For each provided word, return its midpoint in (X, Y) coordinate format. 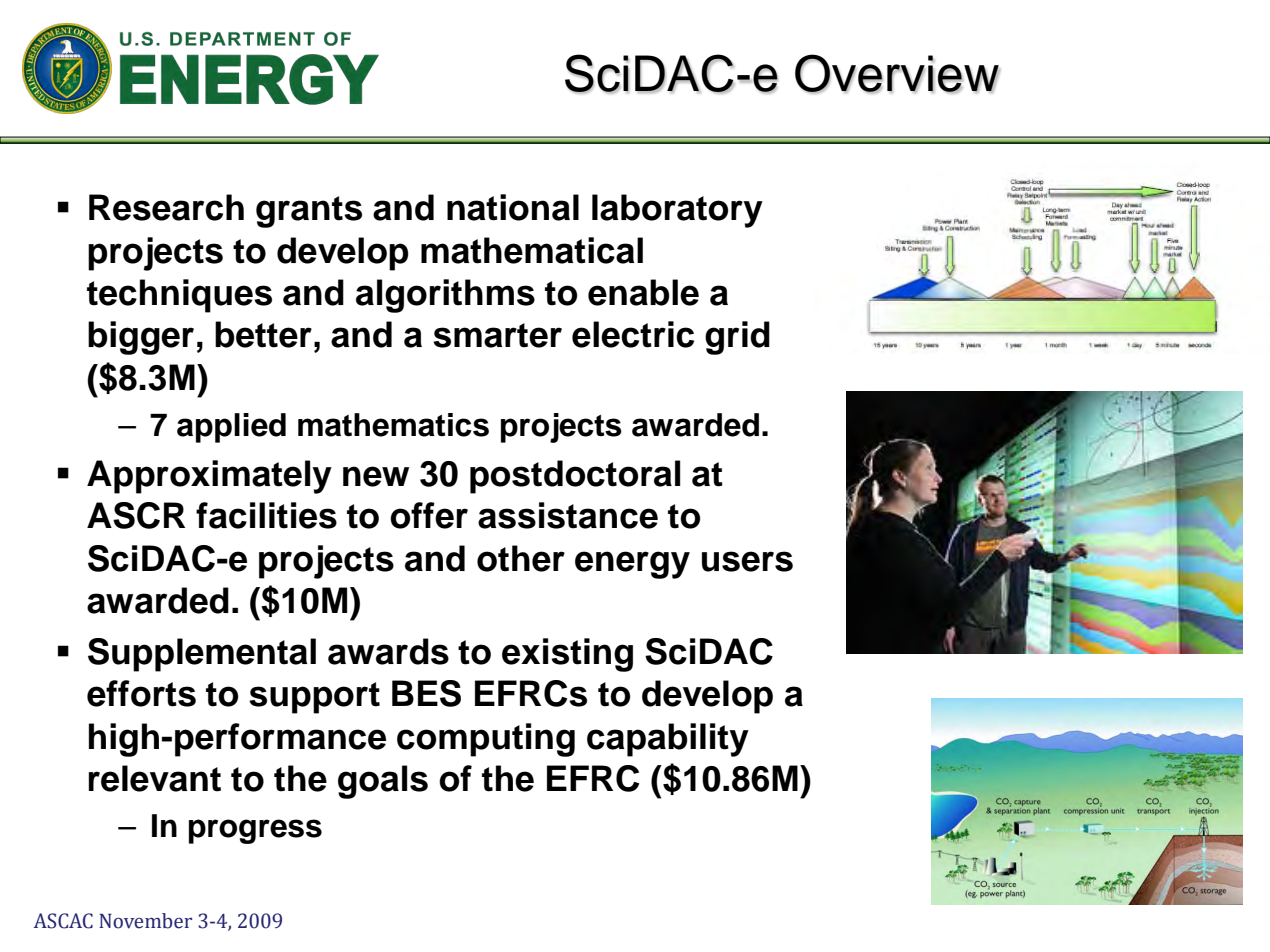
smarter (497, 335)
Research (166, 207)
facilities (266, 515)
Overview (897, 74)
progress (255, 831)
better (263, 334)
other (521, 558)
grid (737, 338)
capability (668, 740)
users (747, 561)
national (513, 207)
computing (486, 740)
